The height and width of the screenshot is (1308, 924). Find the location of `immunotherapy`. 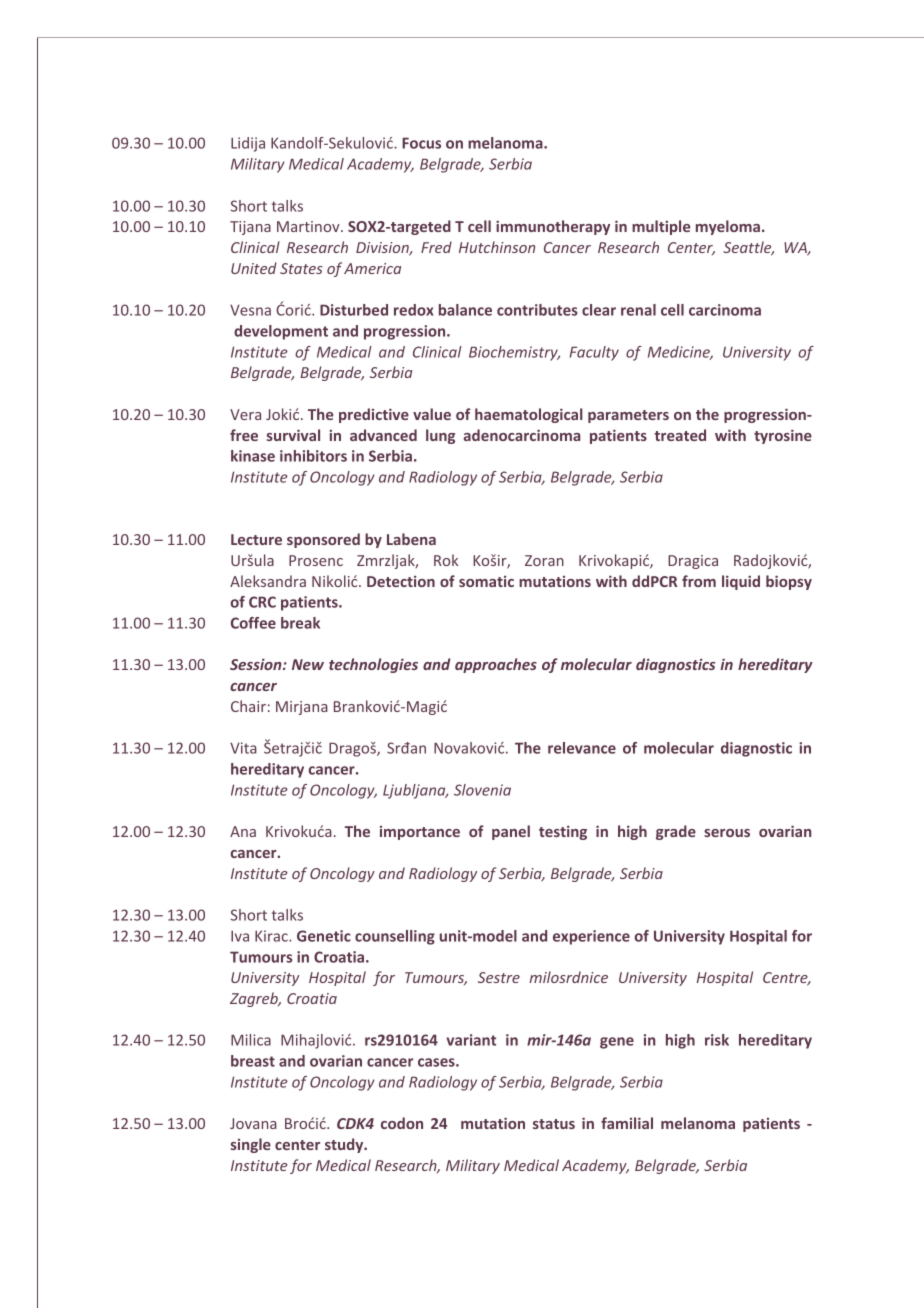

immunotherapy is located at coordinates (553, 227).
